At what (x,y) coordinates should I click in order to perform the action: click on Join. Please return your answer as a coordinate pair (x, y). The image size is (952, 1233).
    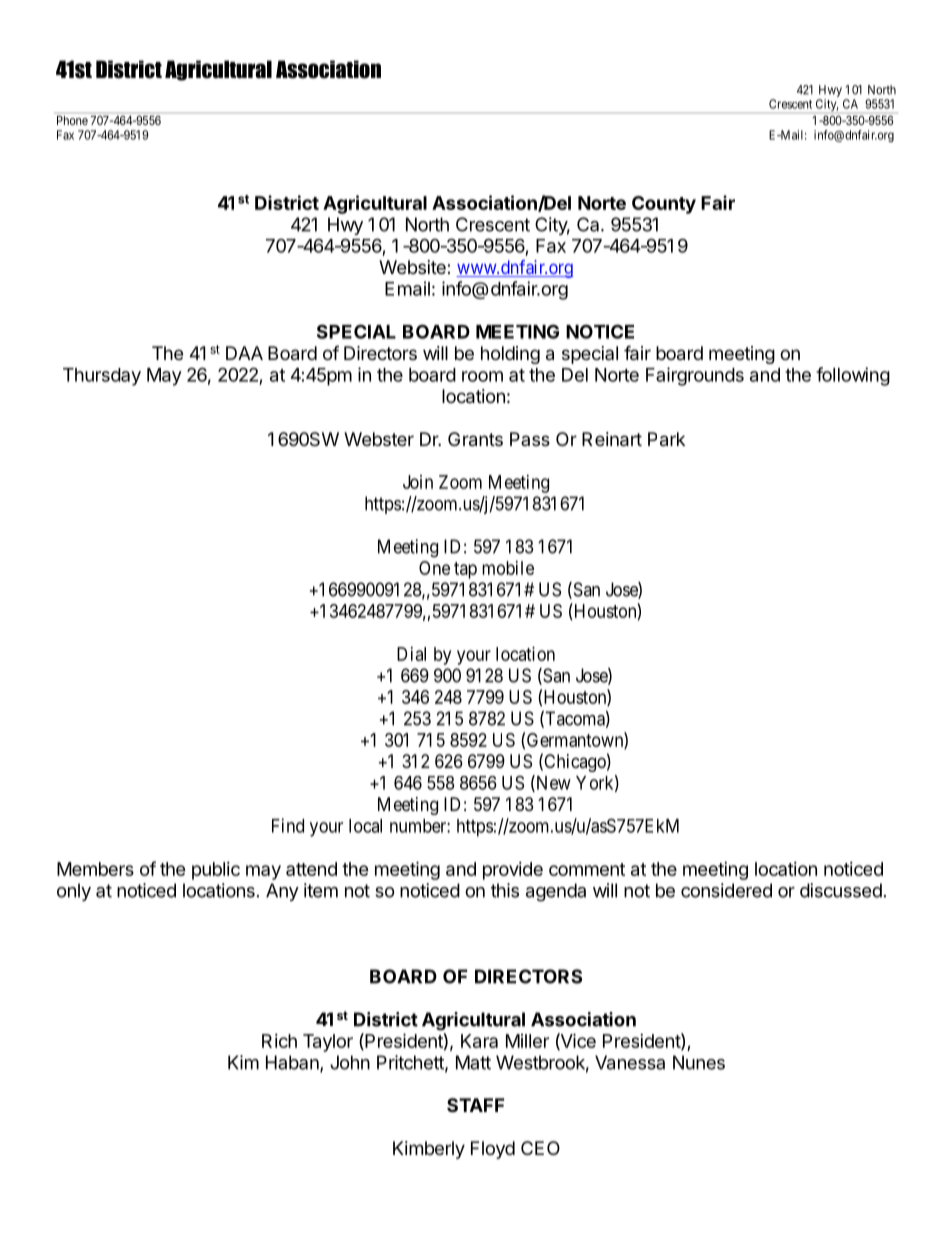
    Looking at the image, I should click on (418, 482).
